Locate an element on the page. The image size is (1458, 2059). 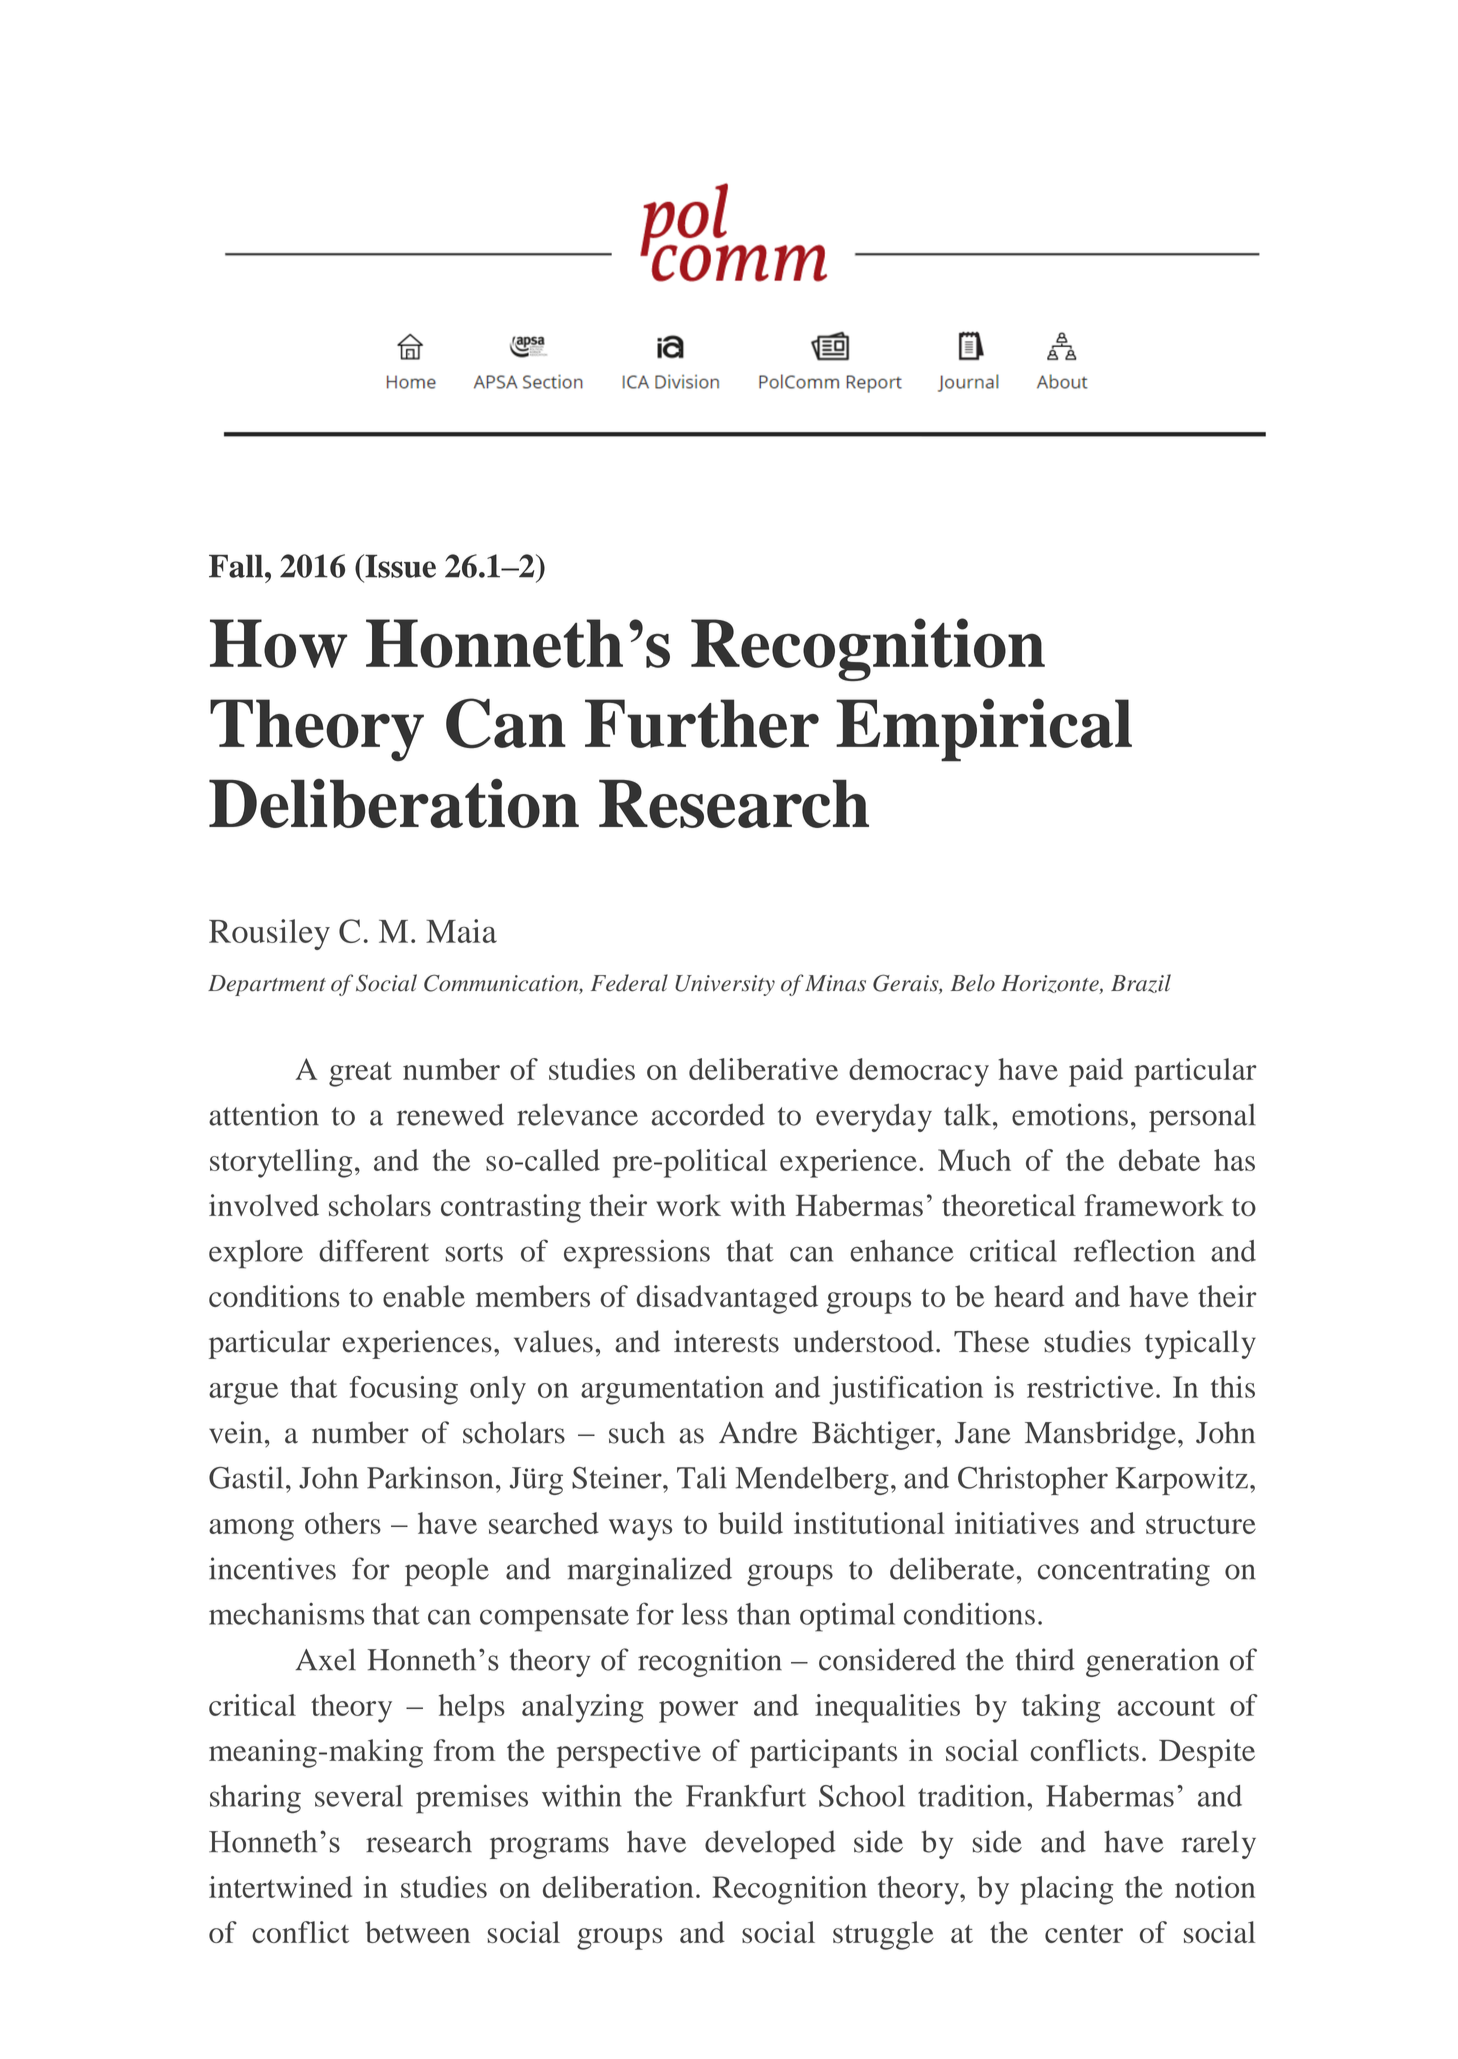
reflection is located at coordinates (1134, 1250).
